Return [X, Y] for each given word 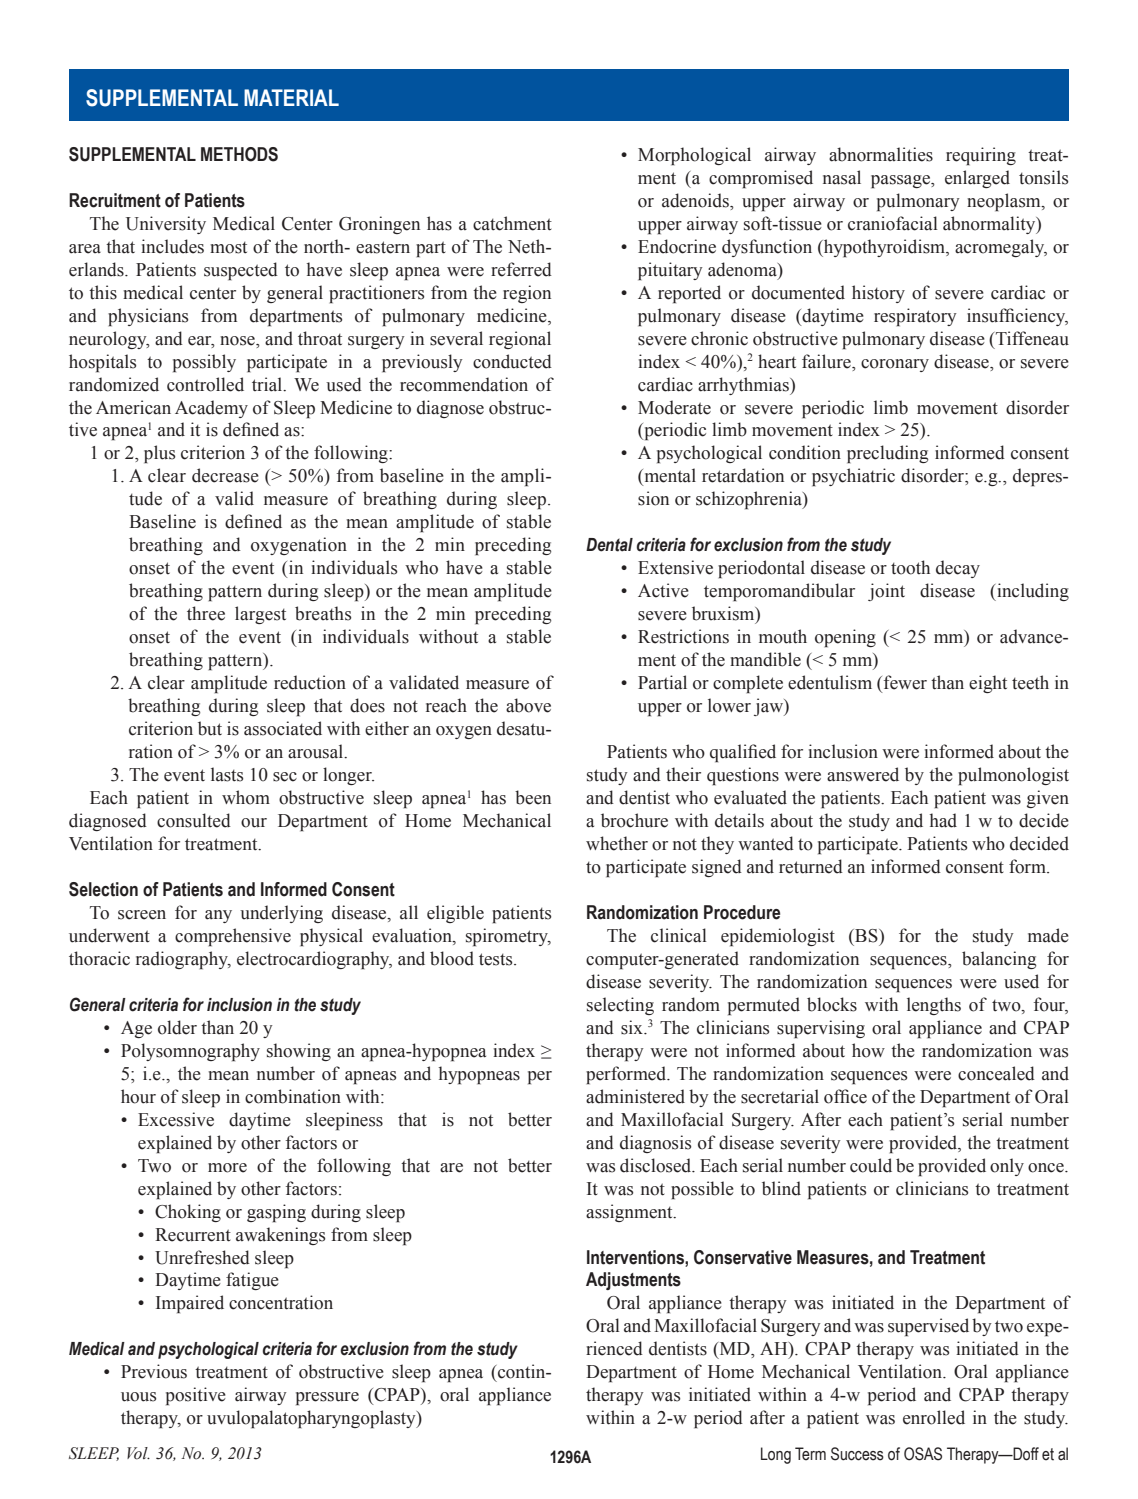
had [943, 820]
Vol [138, 1453]
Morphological [694, 156]
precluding [887, 454]
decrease [225, 475]
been [533, 797]
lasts [227, 774]
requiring [981, 156]
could [871, 1165]
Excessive [176, 1119]
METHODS [239, 154]
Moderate [674, 407]
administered [635, 1096]
